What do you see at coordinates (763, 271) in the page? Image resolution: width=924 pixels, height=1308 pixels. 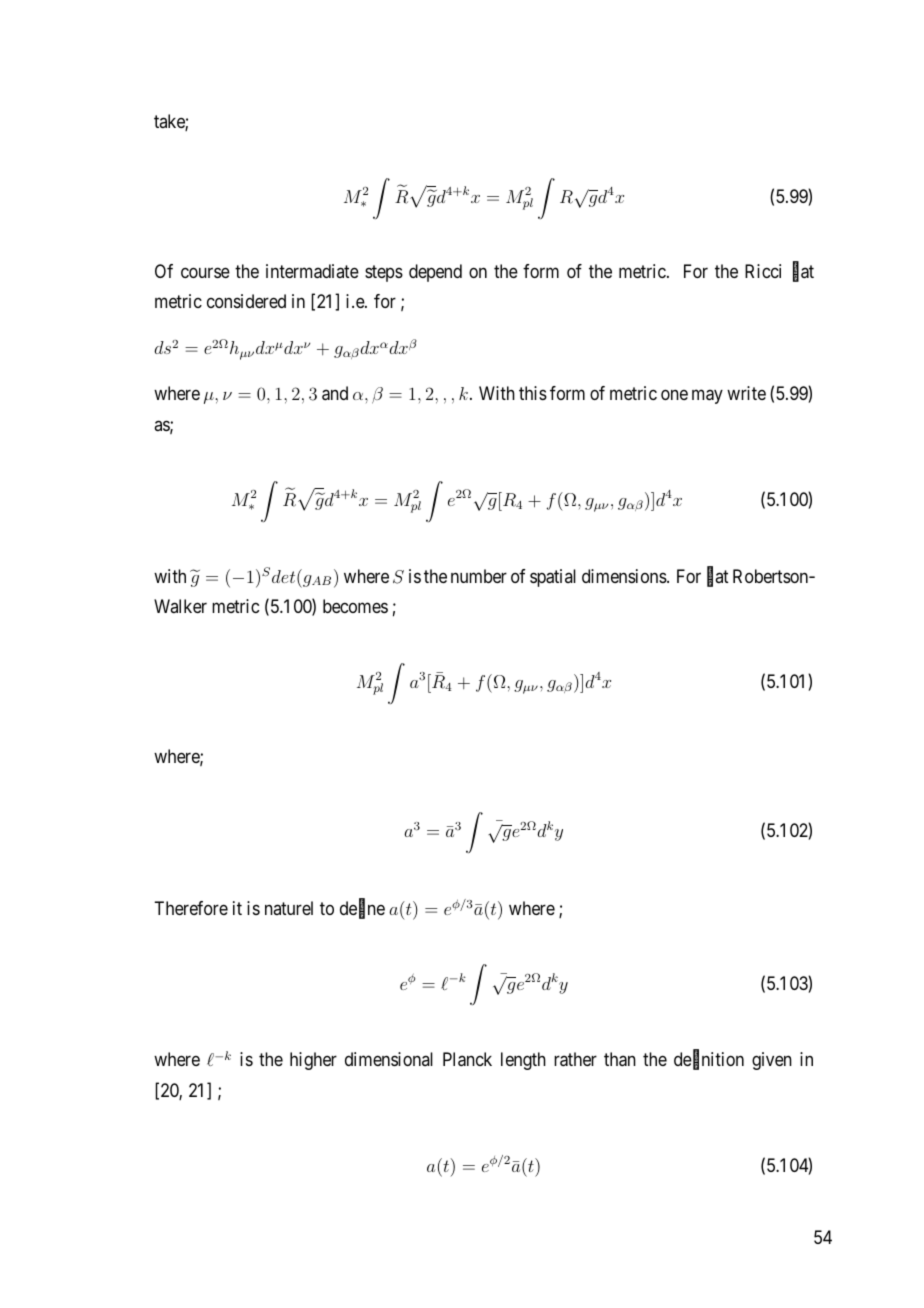 I see `Ricci` at bounding box center [763, 271].
